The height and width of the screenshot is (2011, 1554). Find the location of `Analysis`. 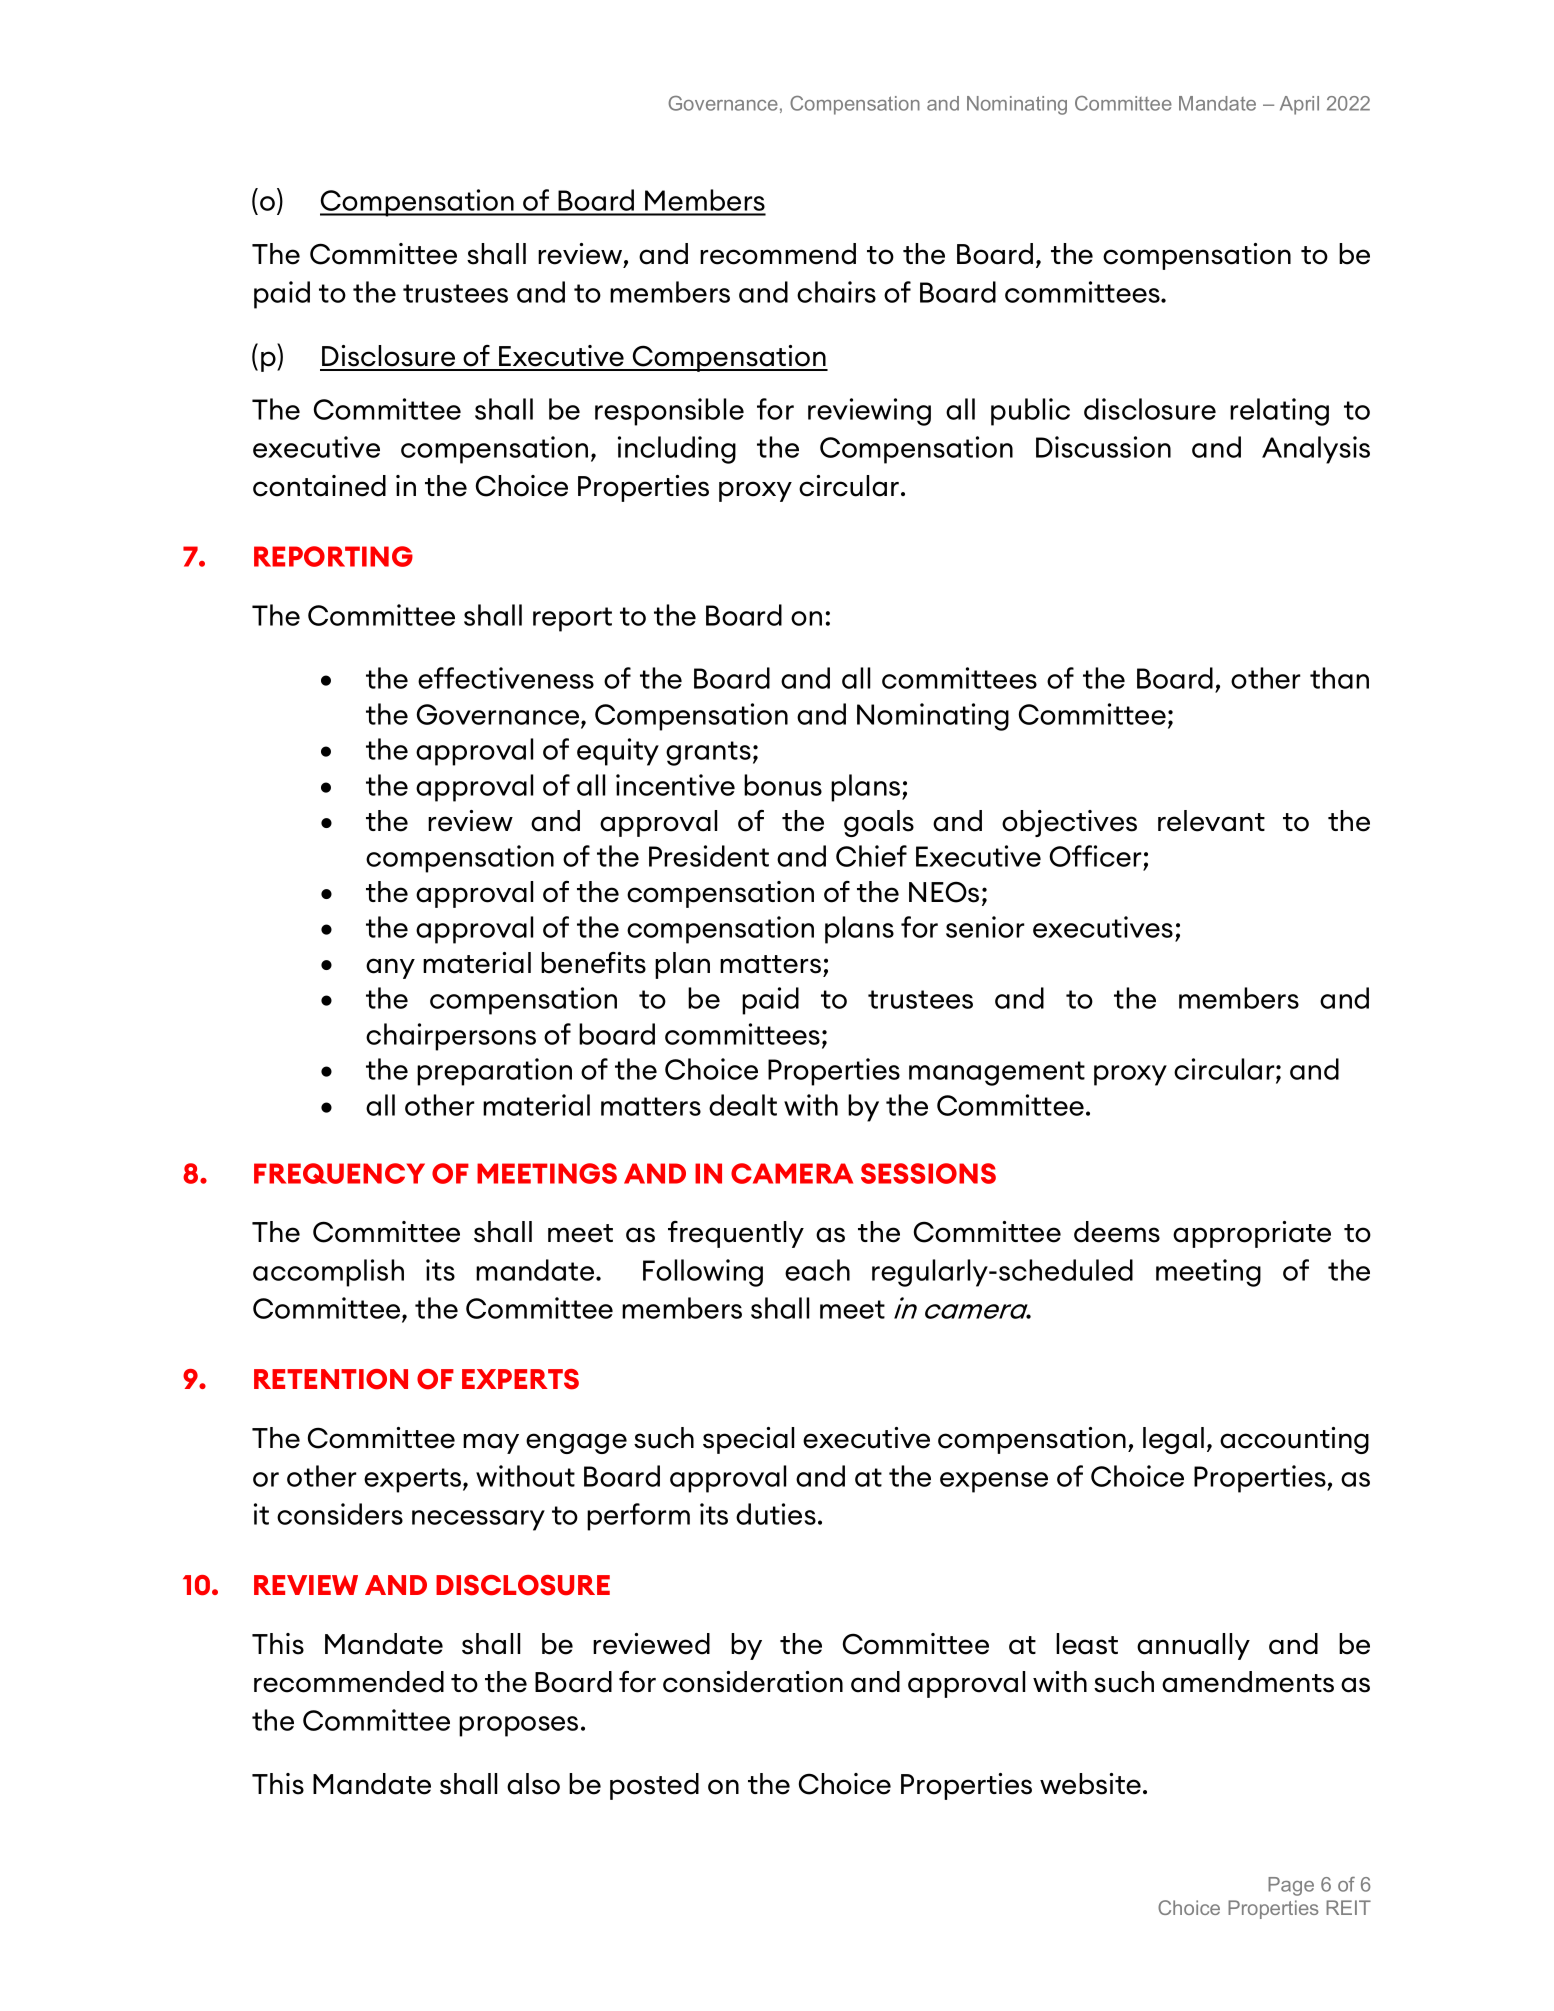

Analysis is located at coordinates (1316, 450).
